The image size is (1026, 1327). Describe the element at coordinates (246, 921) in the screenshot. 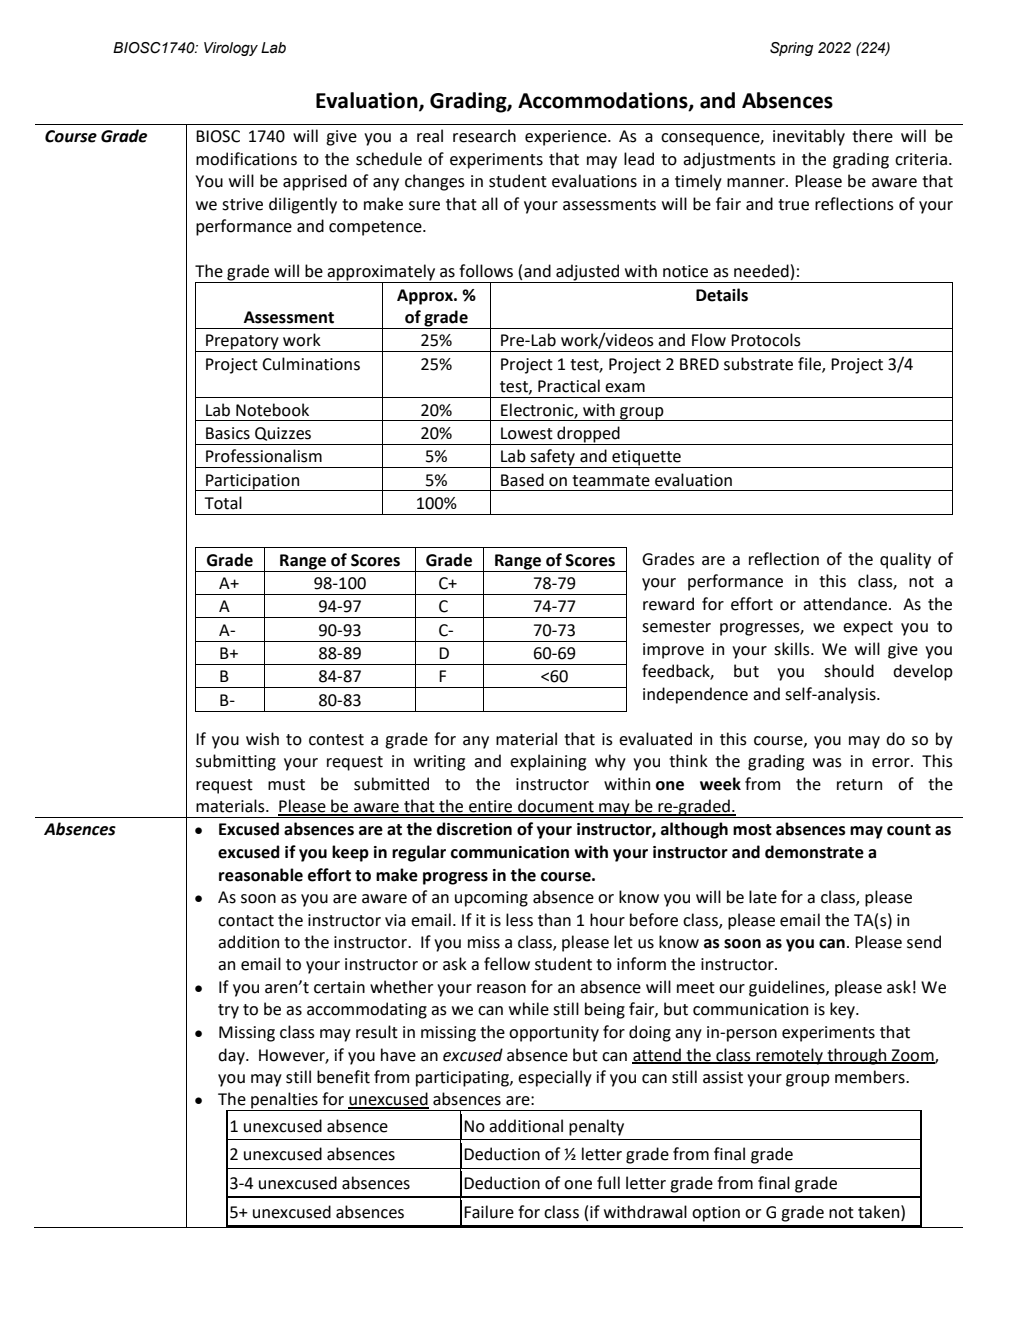

I see `contact` at that location.
